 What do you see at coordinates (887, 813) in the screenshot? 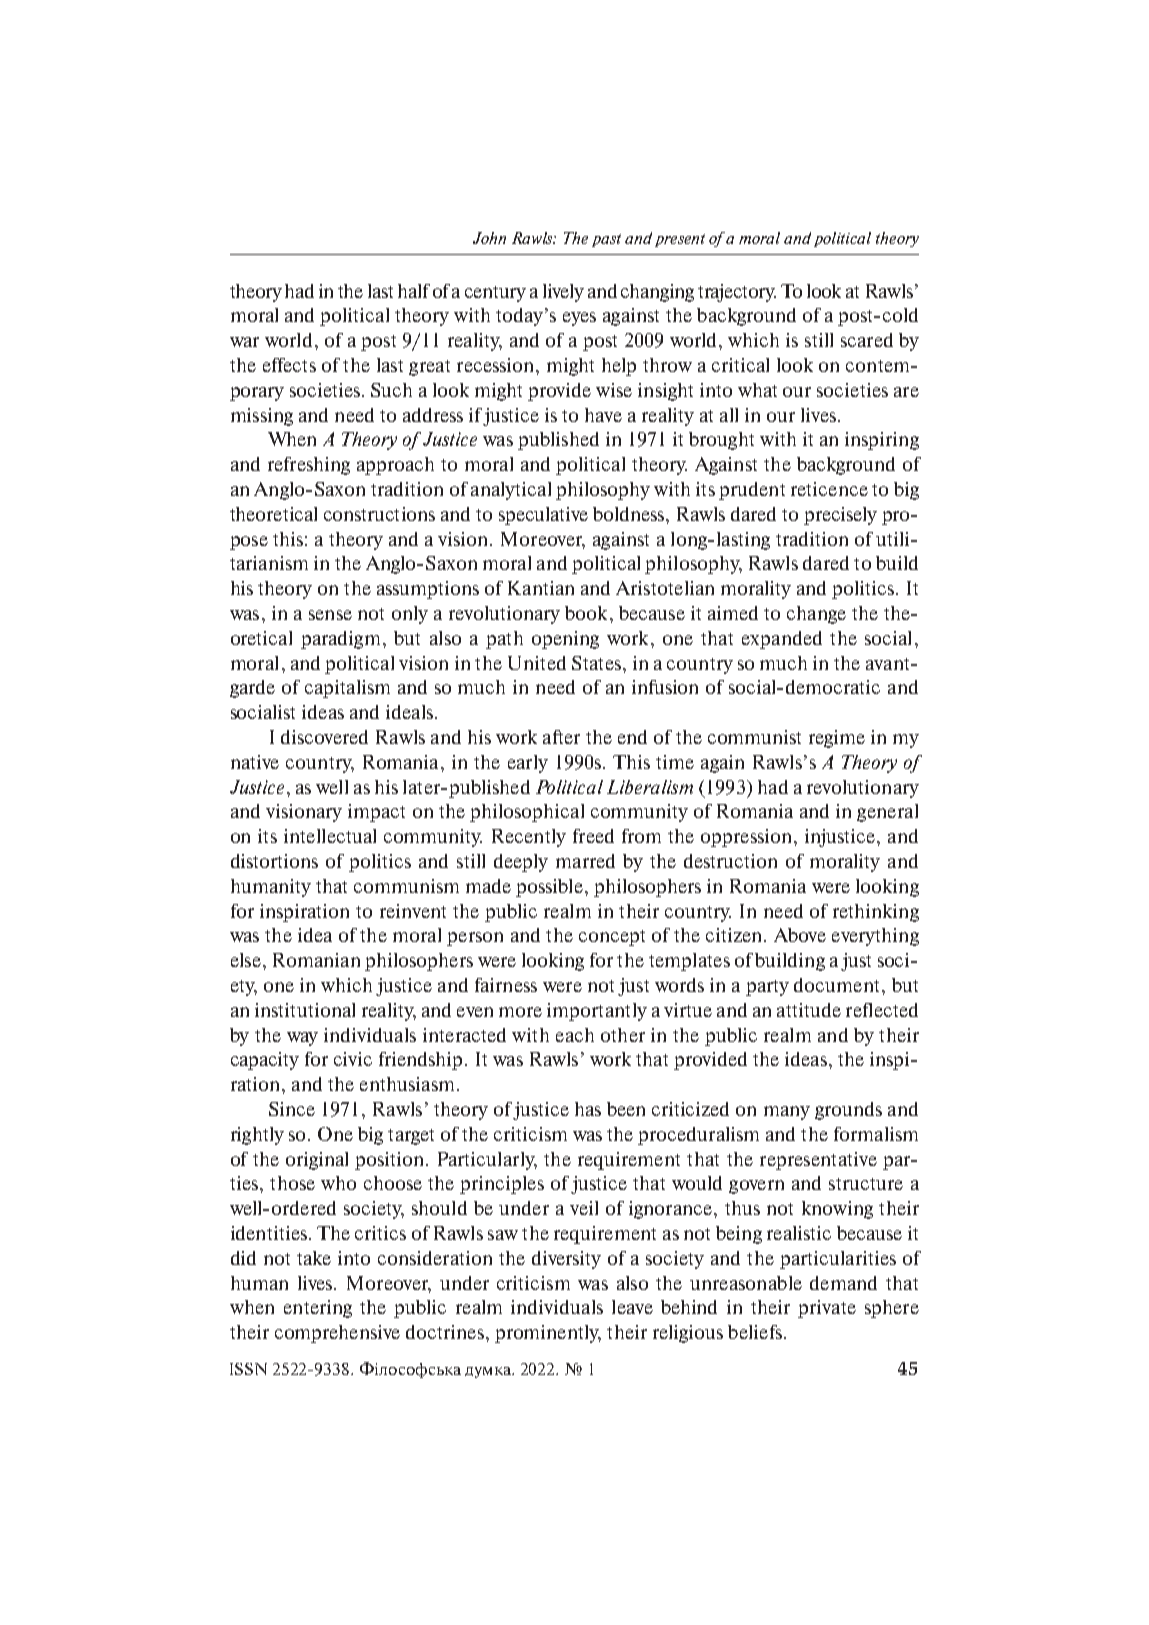
I see `general` at bounding box center [887, 813].
